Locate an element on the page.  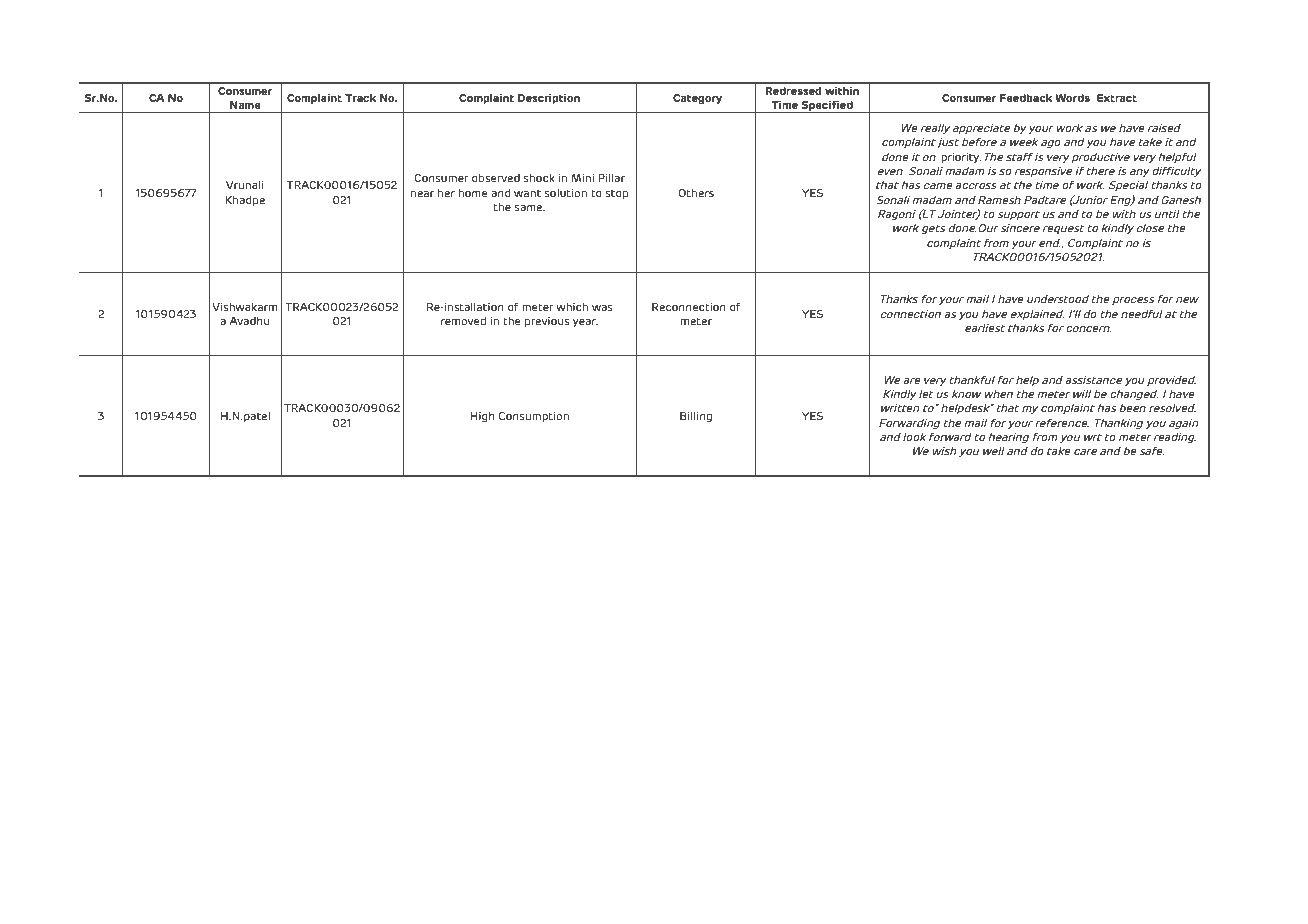
Feedback is located at coordinates (1026, 98).
